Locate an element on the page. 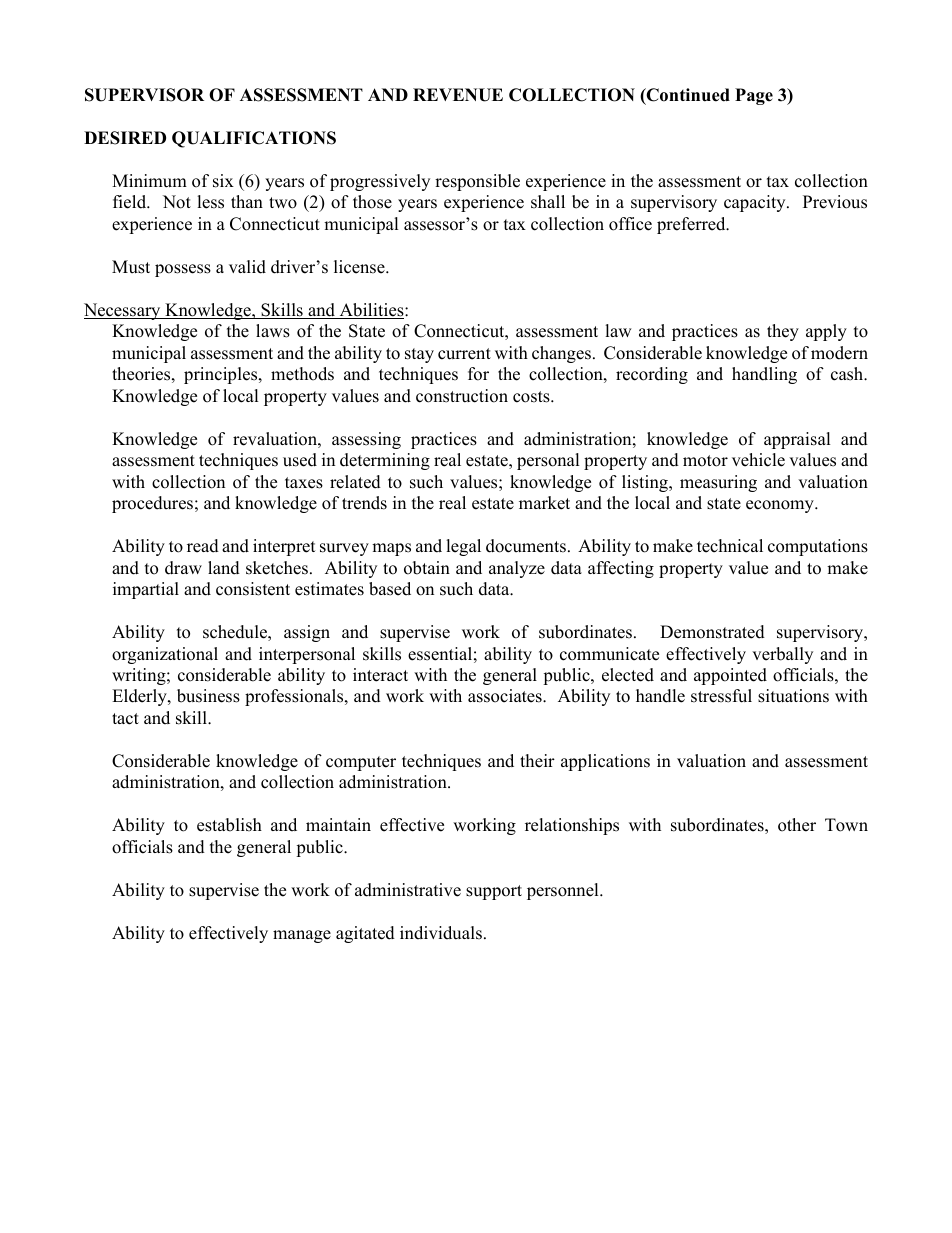 This document has width=952, height=1233. REVENUE is located at coordinates (458, 95).
